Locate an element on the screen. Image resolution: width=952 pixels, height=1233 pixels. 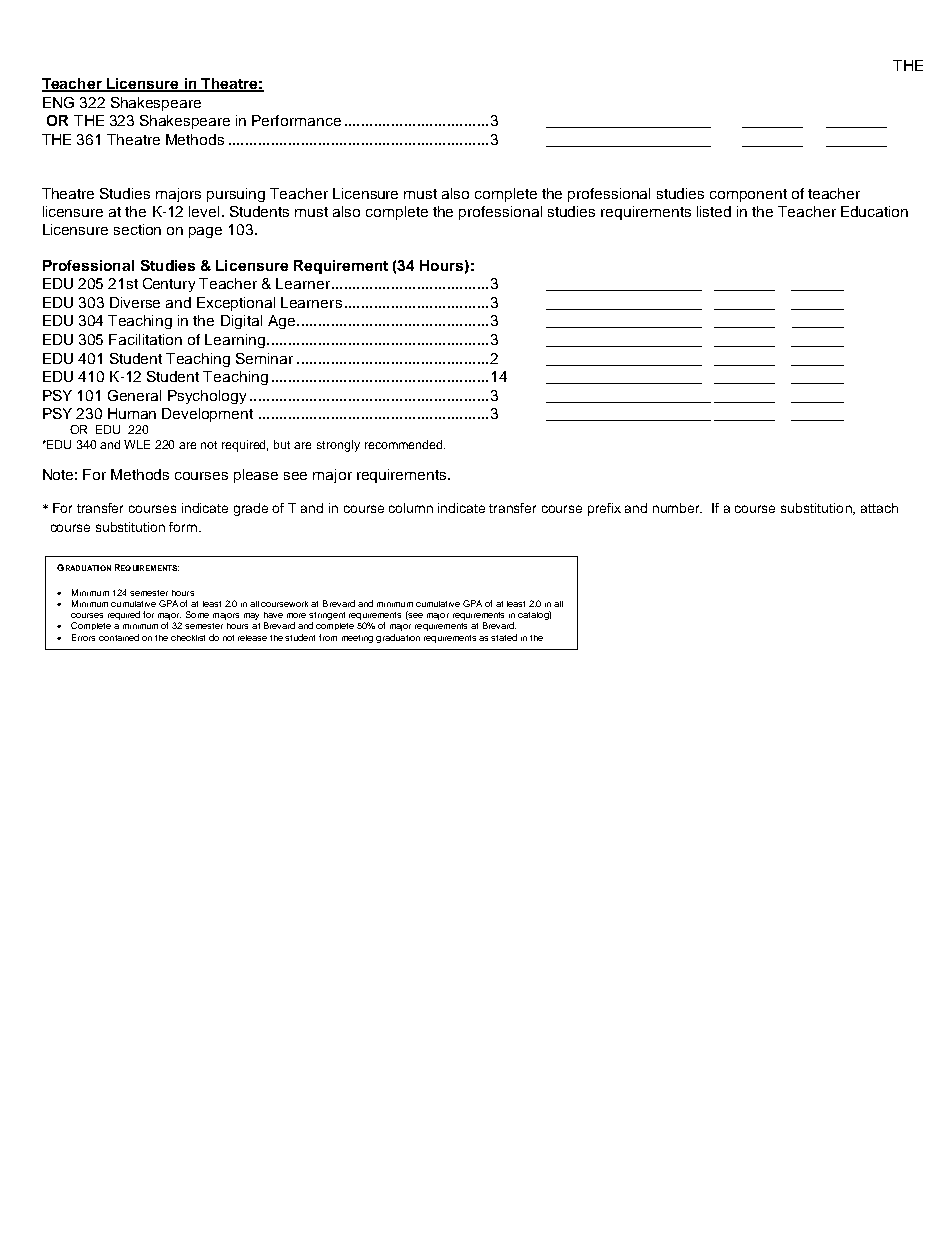
Seminar is located at coordinates (264, 358).
